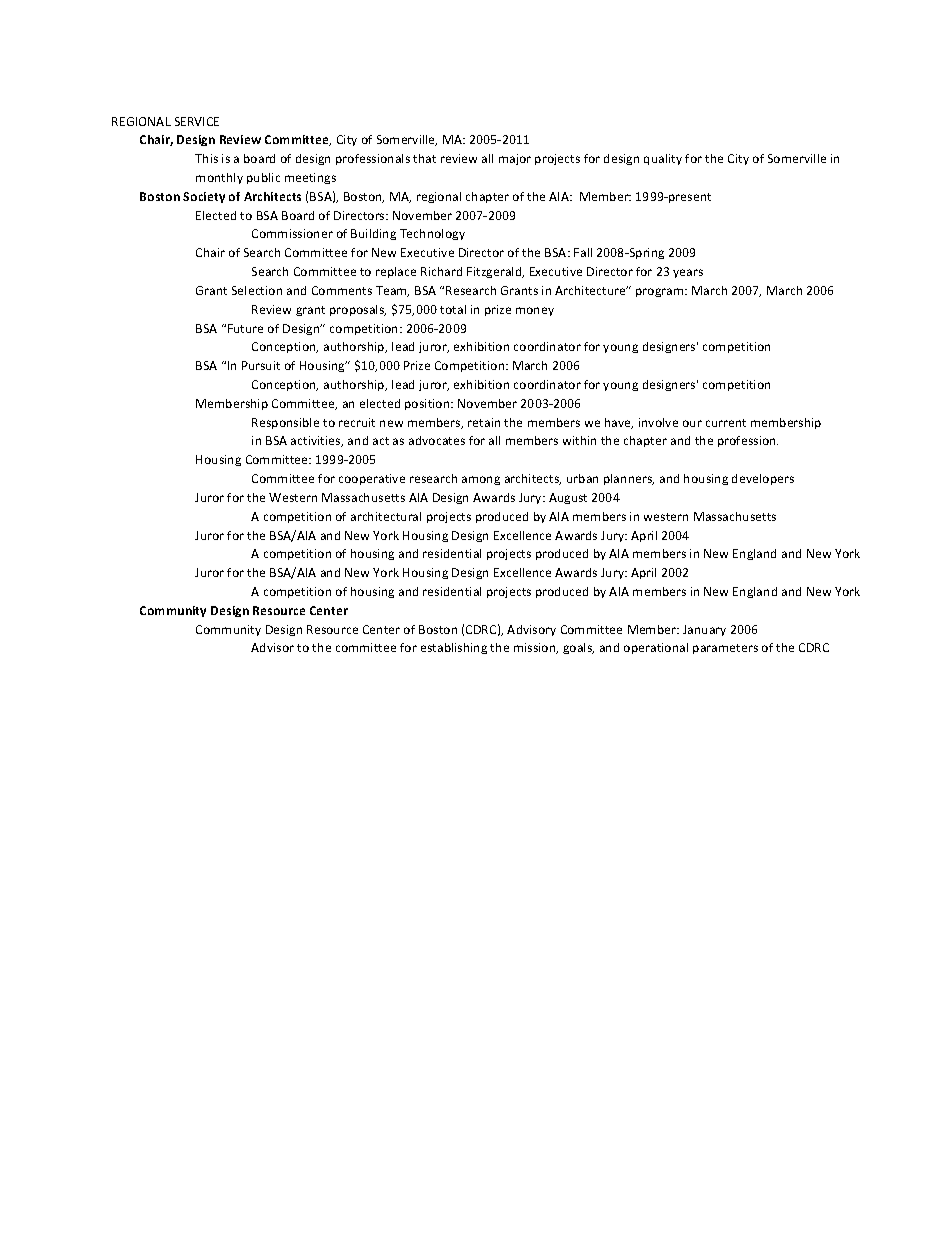  Describe the element at coordinates (661, 292) in the screenshot. I see `program` at that location.
